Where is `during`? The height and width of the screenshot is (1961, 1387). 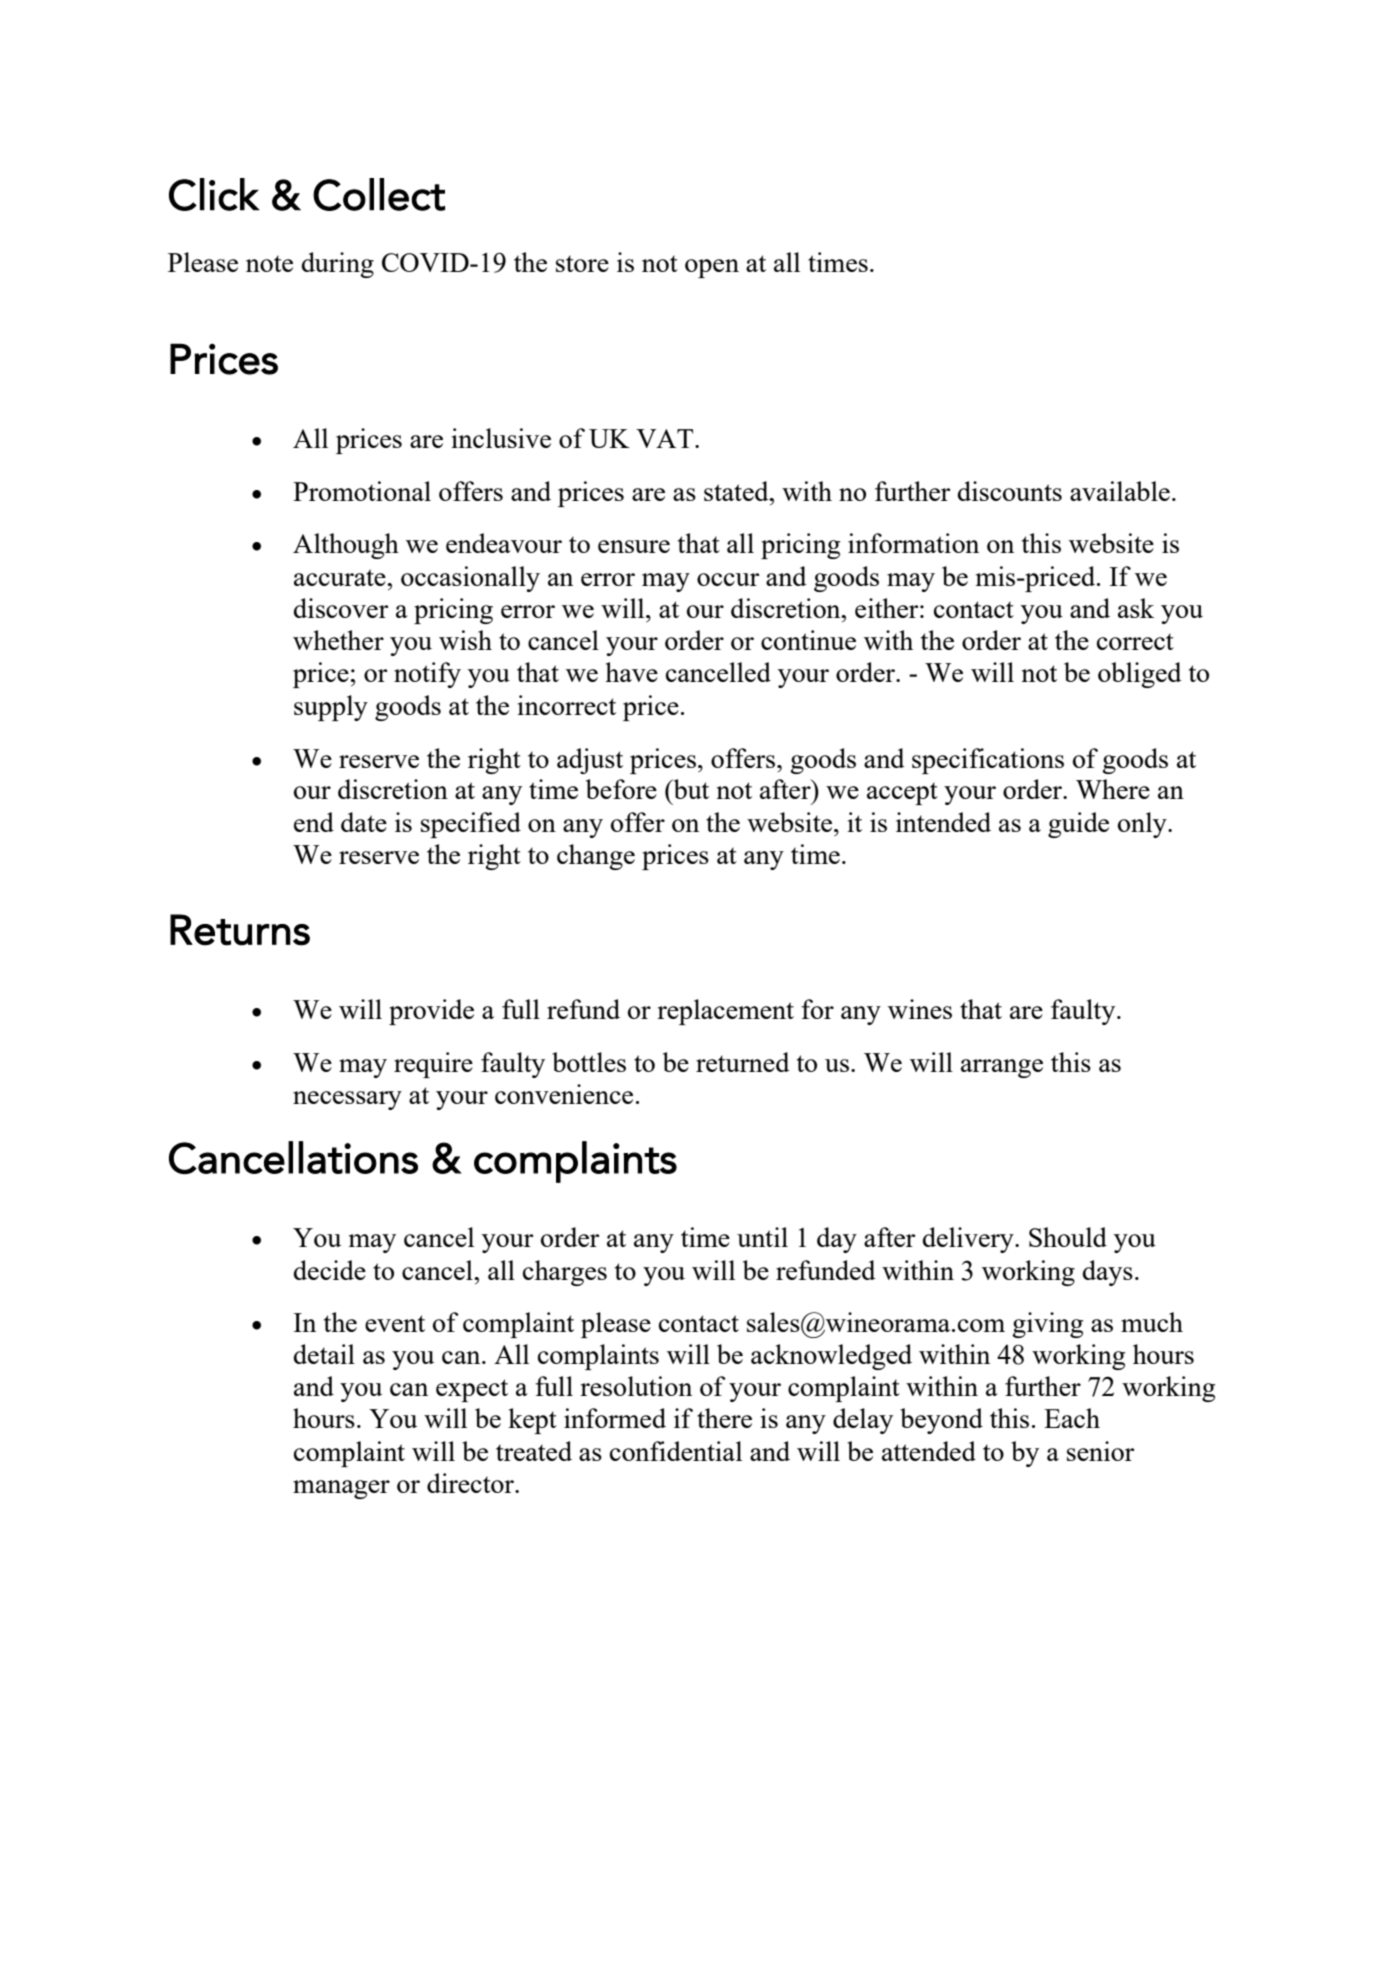
during is located at coordinates (338, 265).
